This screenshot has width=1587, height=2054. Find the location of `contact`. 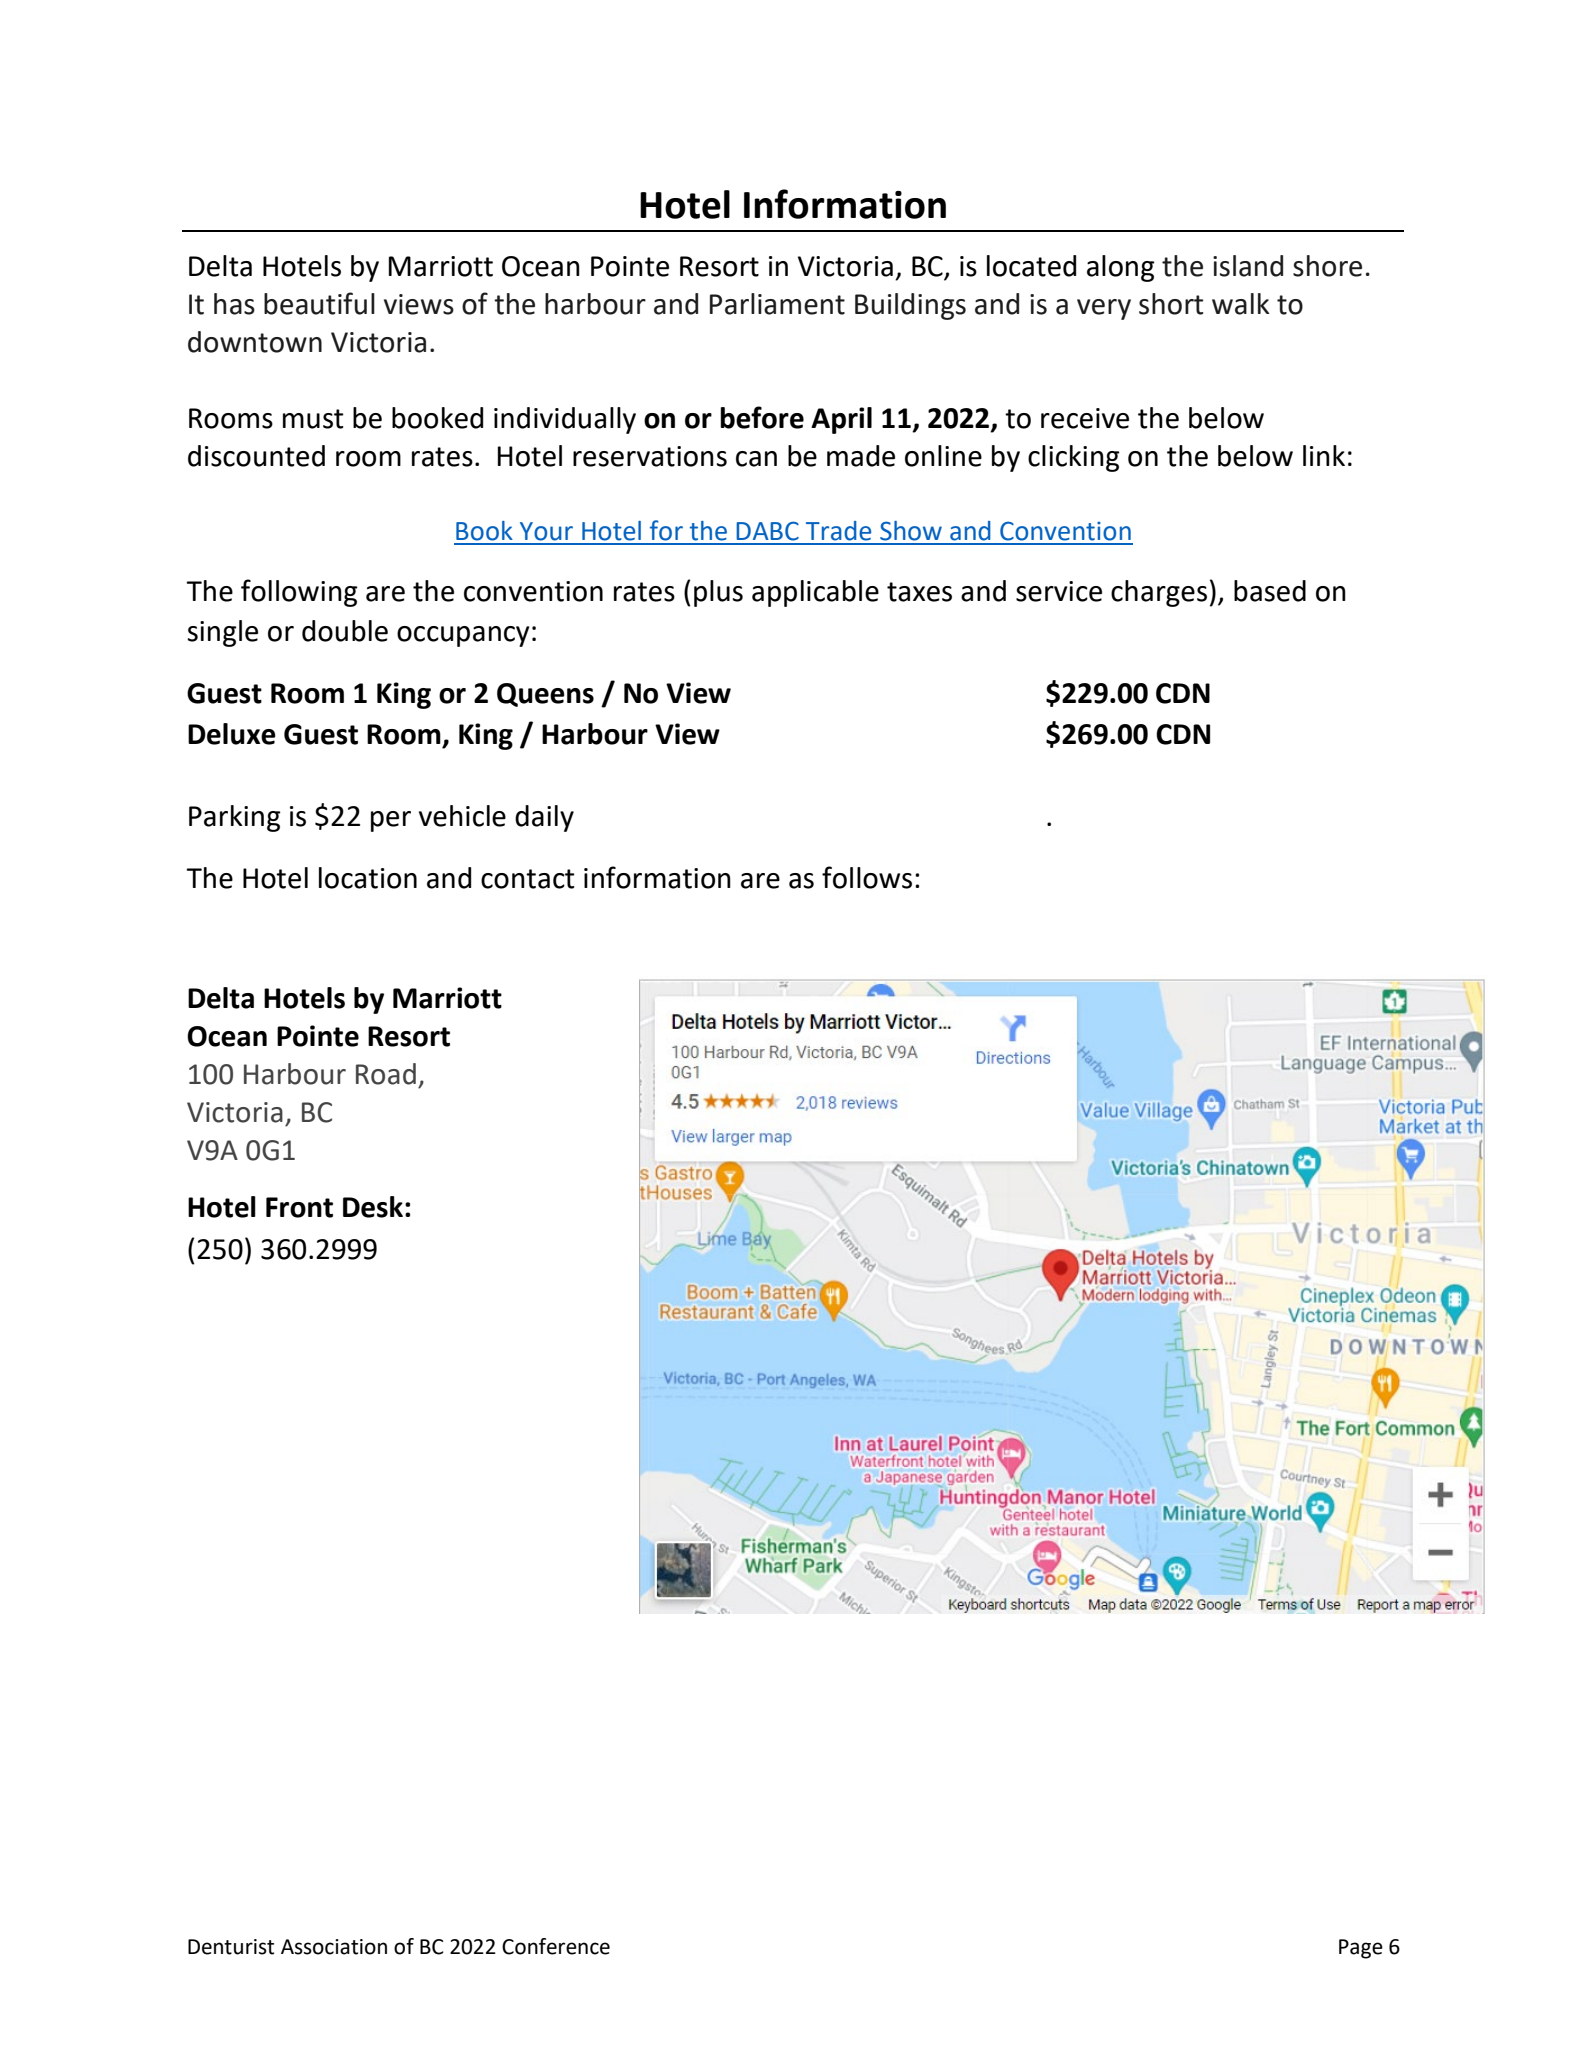

contact is located at coordinates (528, 879).
